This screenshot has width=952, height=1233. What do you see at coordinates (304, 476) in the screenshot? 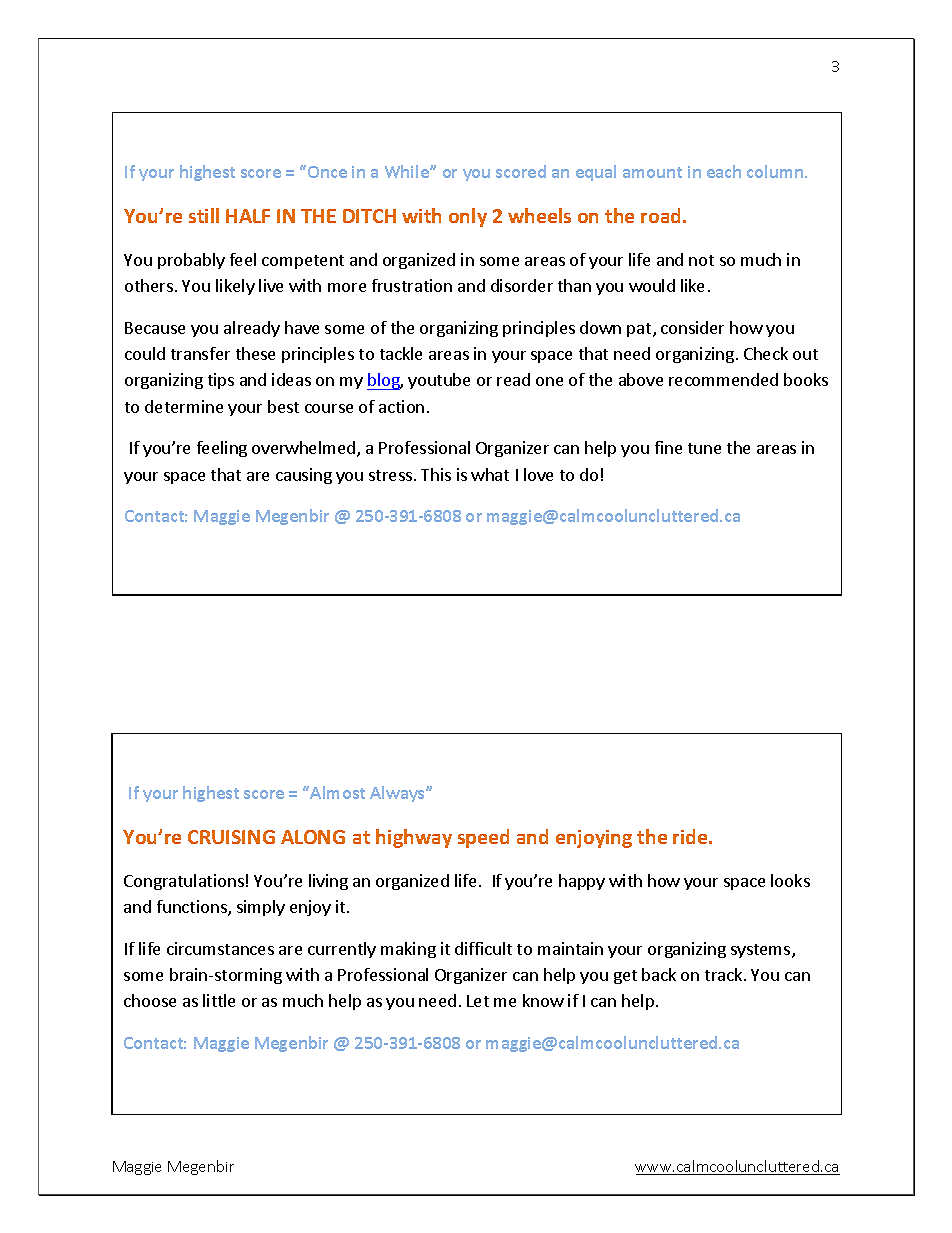
I see `causing` at bounding box center [304, 476].
